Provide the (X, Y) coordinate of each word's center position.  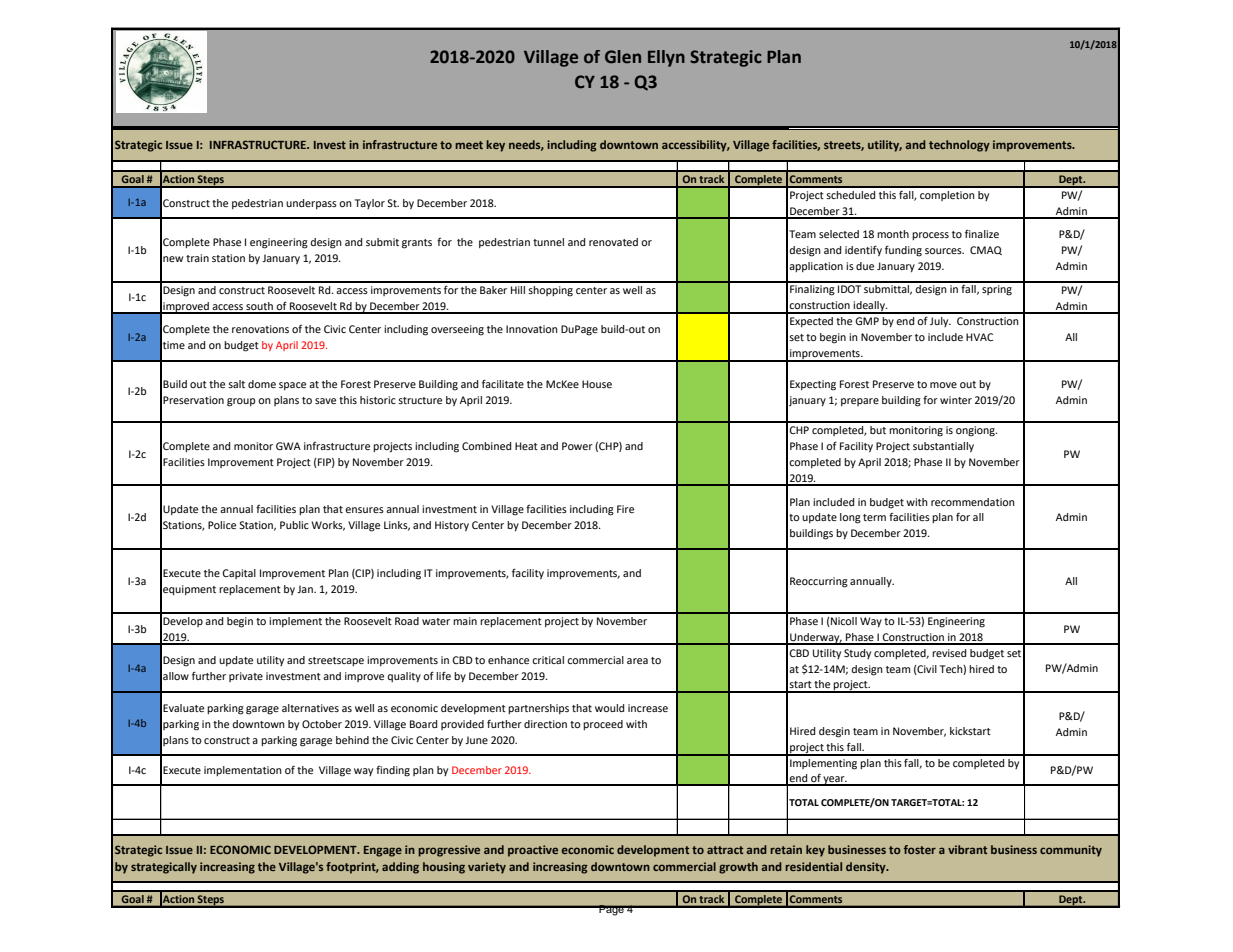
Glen (623, 57)
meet (469, 145)
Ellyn (666, 58)
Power (577, 446)
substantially (943, 447)
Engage (383, 851)
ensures (364, 510)
